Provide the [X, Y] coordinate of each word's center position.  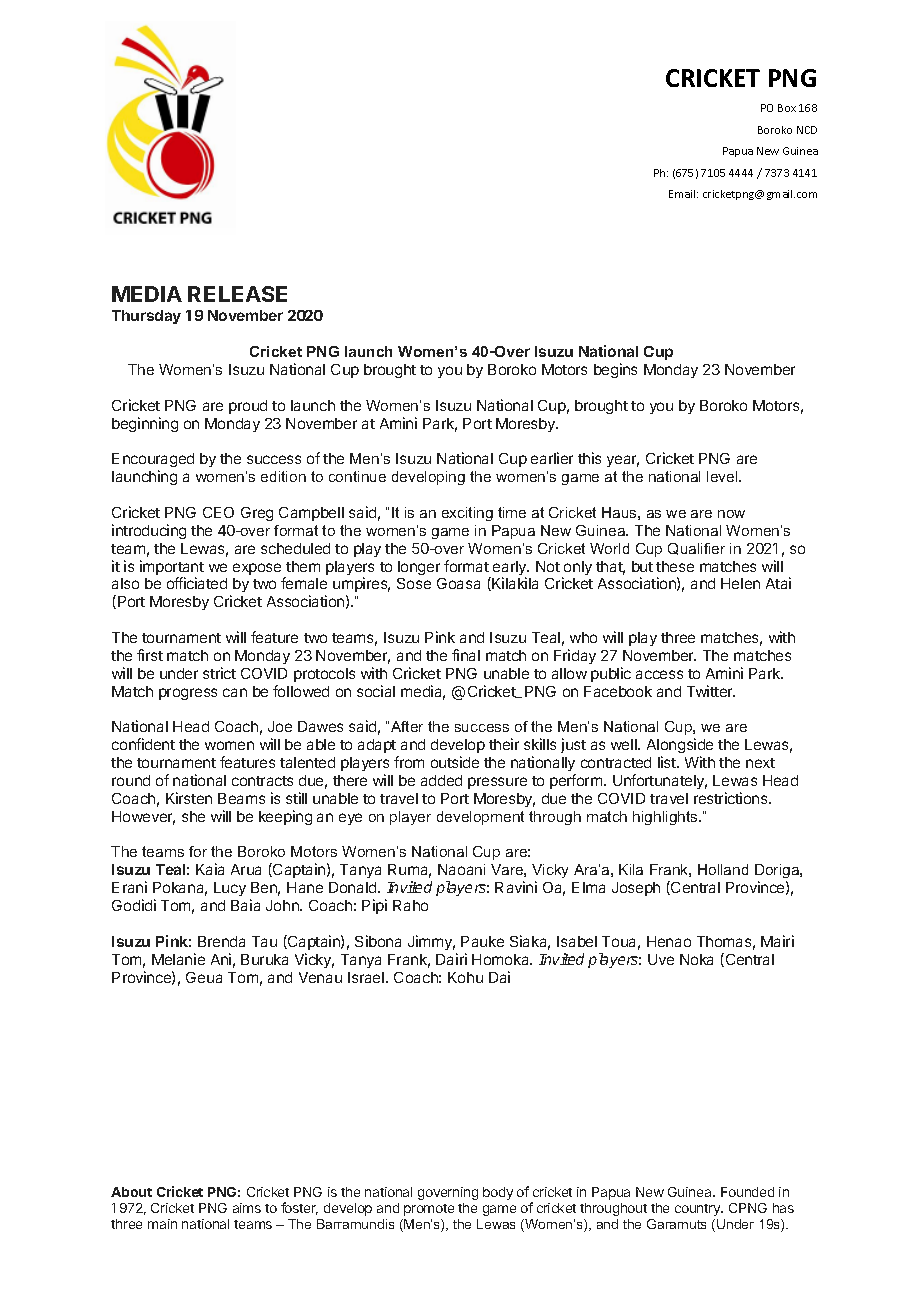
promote [429, 1210]
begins [615, 370]
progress [188, 694]
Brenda [221, 941]
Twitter [711, 691]
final [466, 655]
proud [248, 407]
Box [787, 108]
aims [247, 1208]
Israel [367, 977]
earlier [552, 458]
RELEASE [237, 294]
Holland [723, 869]
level [723, 476]
